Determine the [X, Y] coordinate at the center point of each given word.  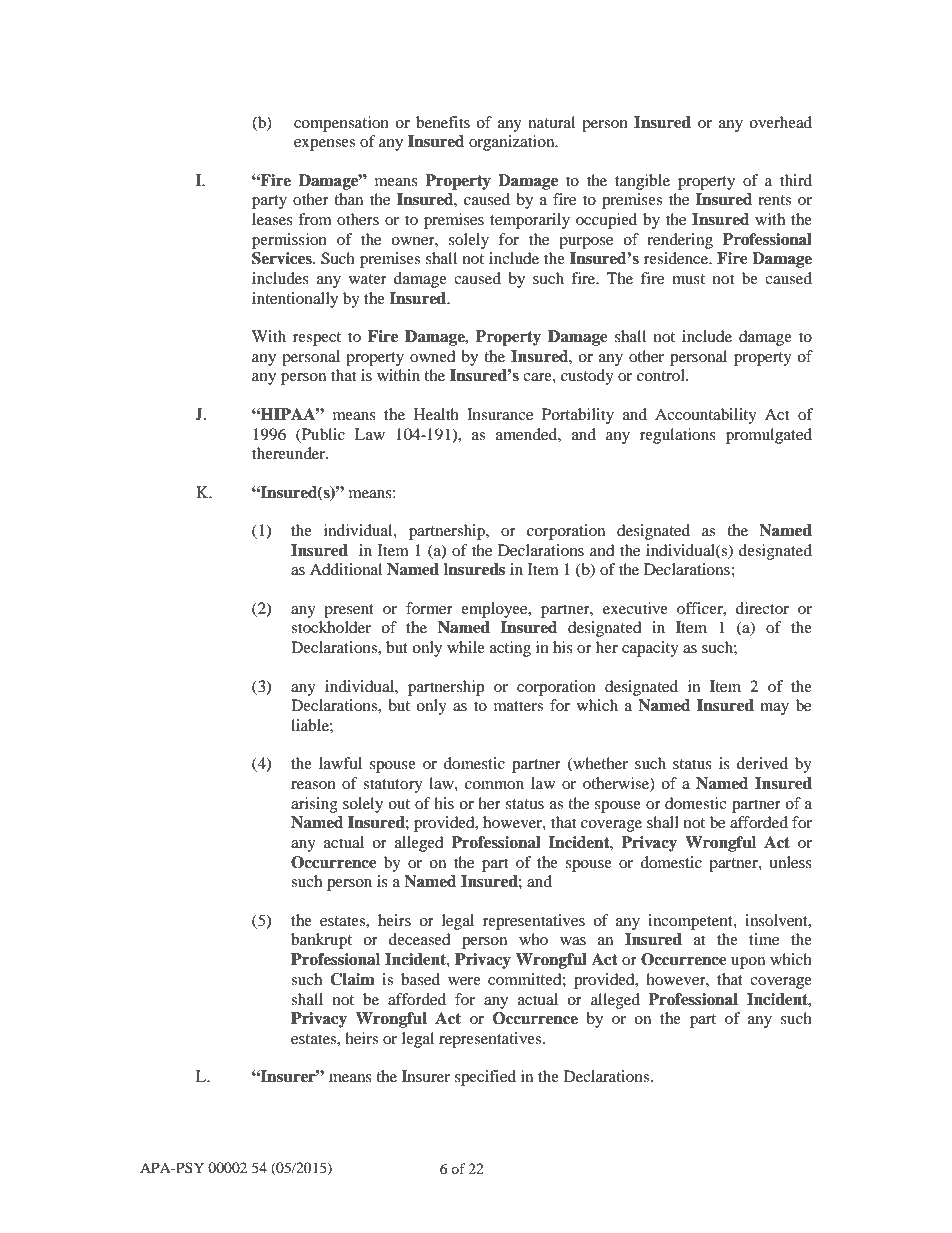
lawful [340, 763]
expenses [324, 145]
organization [513, 143]
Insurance [500, 414]
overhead [780, 122]
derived [762, 763]
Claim [352, 979]
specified [485, 1078]
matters [518, 706]
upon [748, 963]
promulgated [769, 436]
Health [436, 414]
